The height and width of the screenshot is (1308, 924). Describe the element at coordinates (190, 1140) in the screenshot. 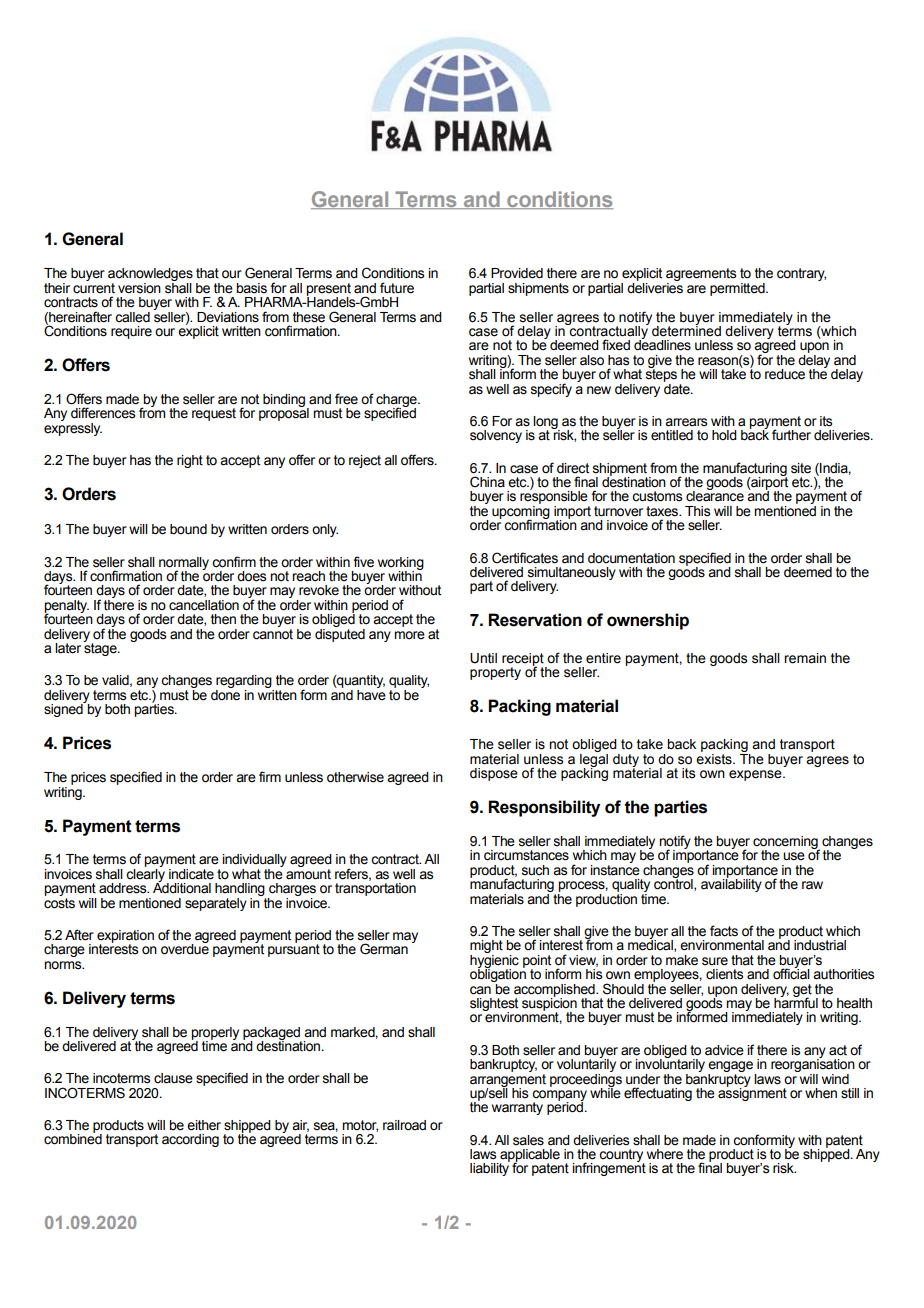

I see `according` at that location.
